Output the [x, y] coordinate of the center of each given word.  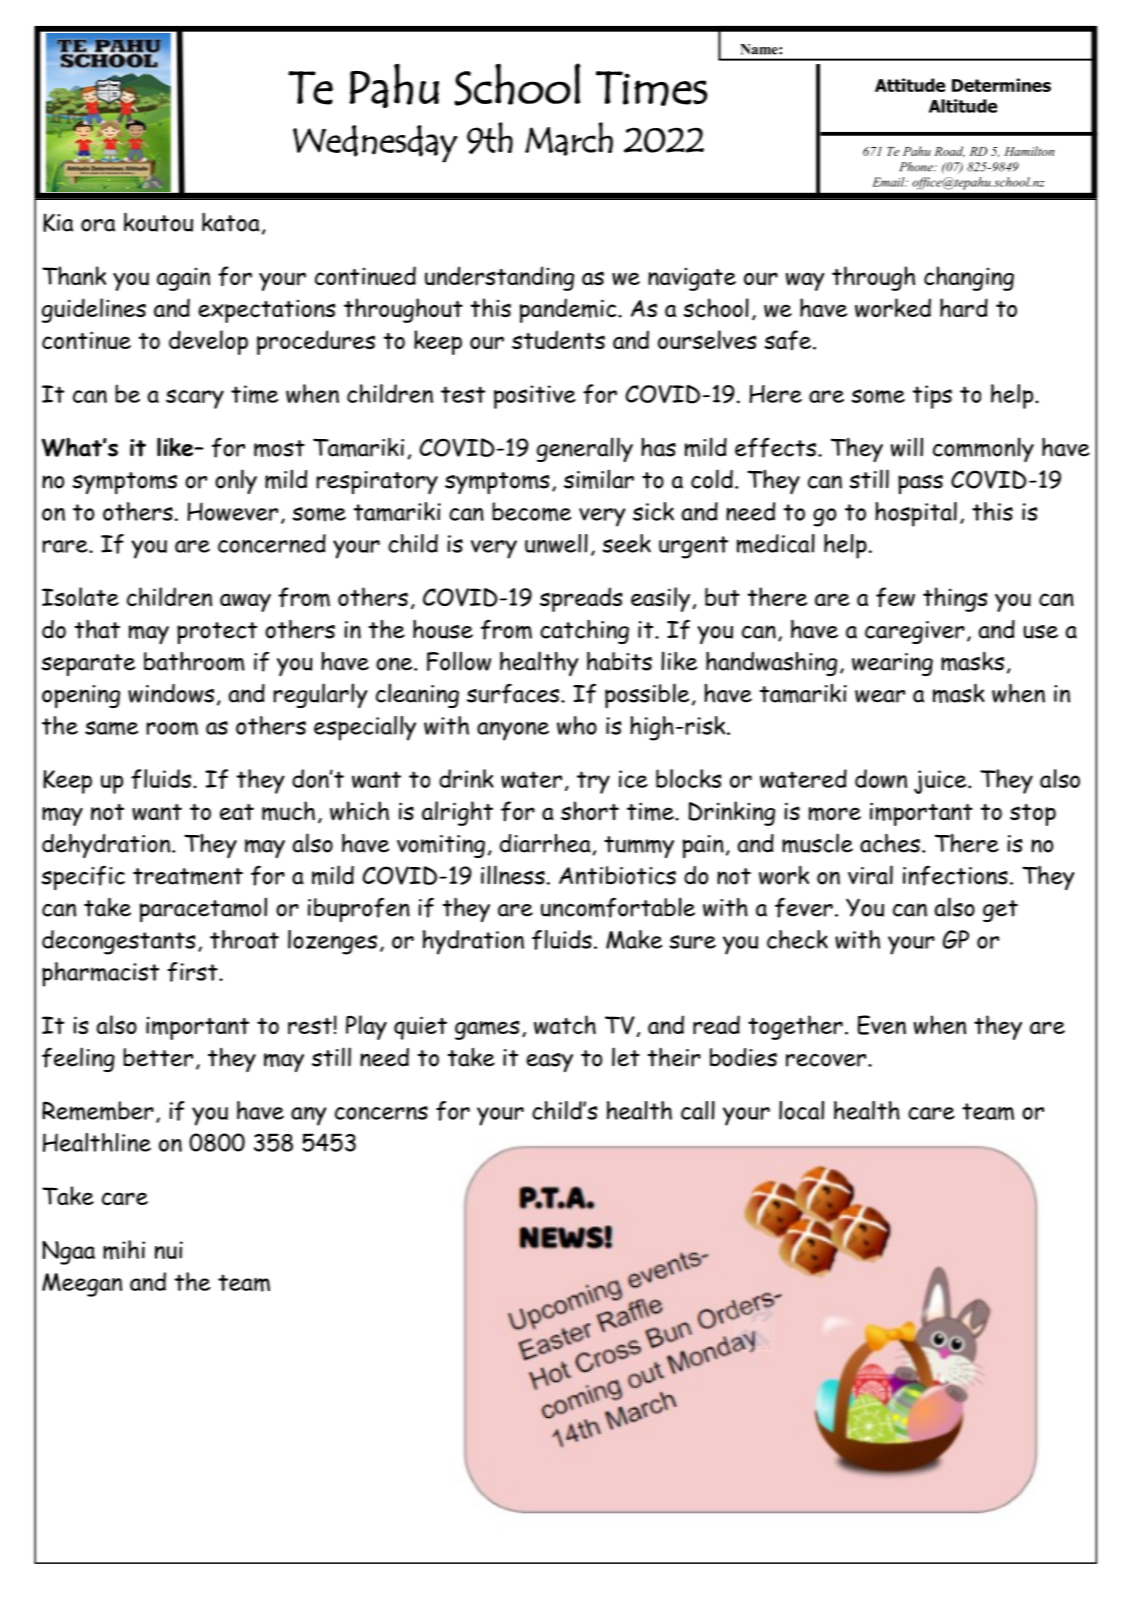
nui [169, 1250]
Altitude [963, 106]
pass [920, 484]
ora [98, 225]
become [531, 512]
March [569, 139]
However [232, 511]
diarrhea [546, 844]
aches [890, 843]
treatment [188, 876]
